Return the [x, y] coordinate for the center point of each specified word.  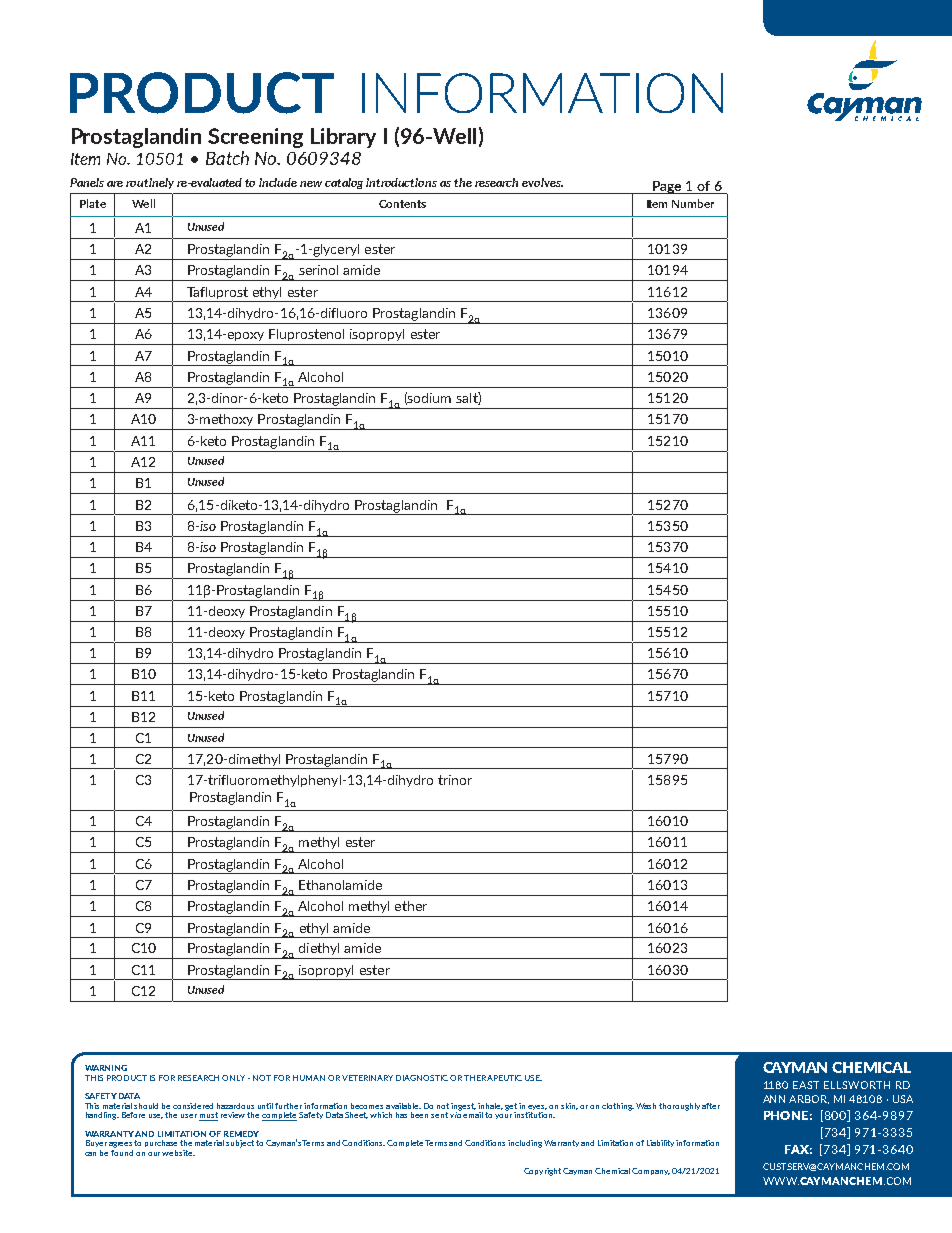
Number [693, 203]
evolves [542, 182]
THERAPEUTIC [493, 1078]
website [178, 1153]
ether [411, 906]
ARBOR [809, 1099]
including [525, 1144]
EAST [806, 1085]
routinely [150, 183]
